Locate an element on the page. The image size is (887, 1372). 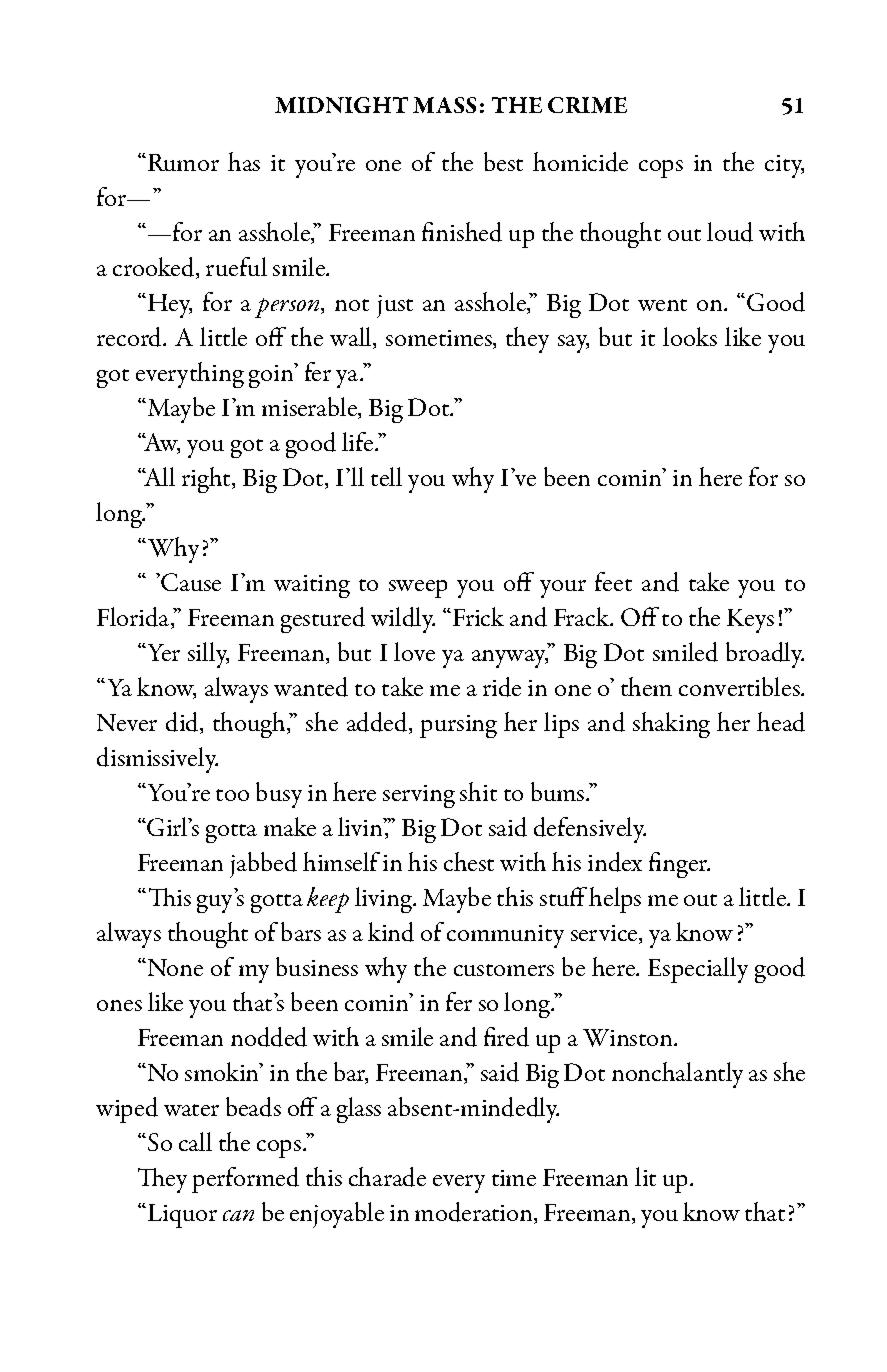
broadly is located at coordinates (765, 655).
